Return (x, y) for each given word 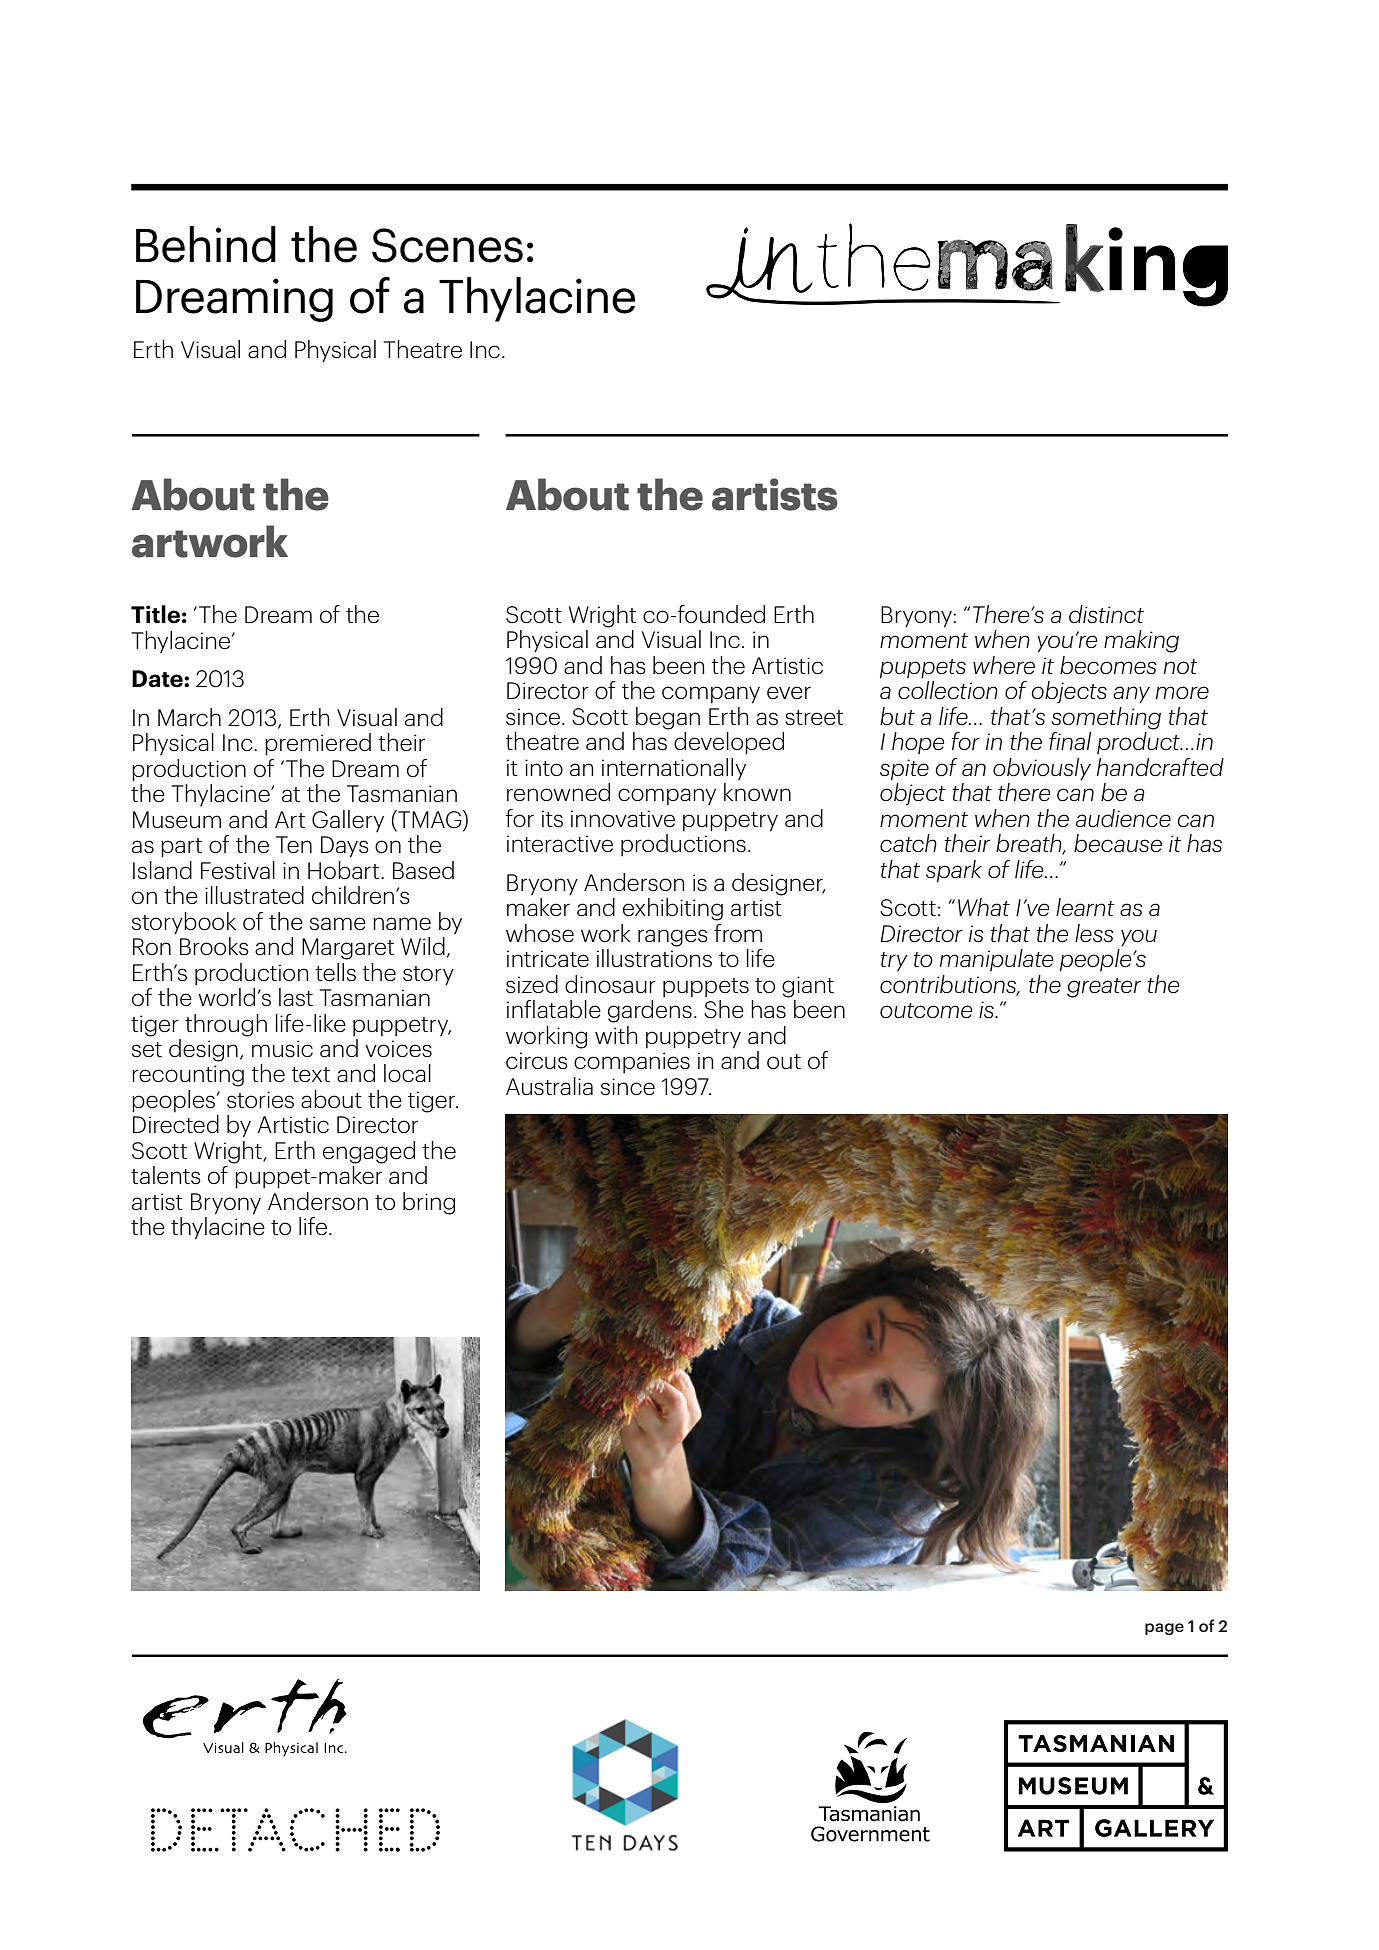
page (1164, 1629)
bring (429, 1203)
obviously (1042, 769)
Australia (549, 1086)
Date (158, 679)
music (282, 1049)
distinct (1106, 614)
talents (166, 1175)
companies (632, 1062)
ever (789, 692)
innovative (623, 818)
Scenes (447, 245)
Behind (206, 244)
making (1141, 641)
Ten (294, 844)
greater (1104, 988)
